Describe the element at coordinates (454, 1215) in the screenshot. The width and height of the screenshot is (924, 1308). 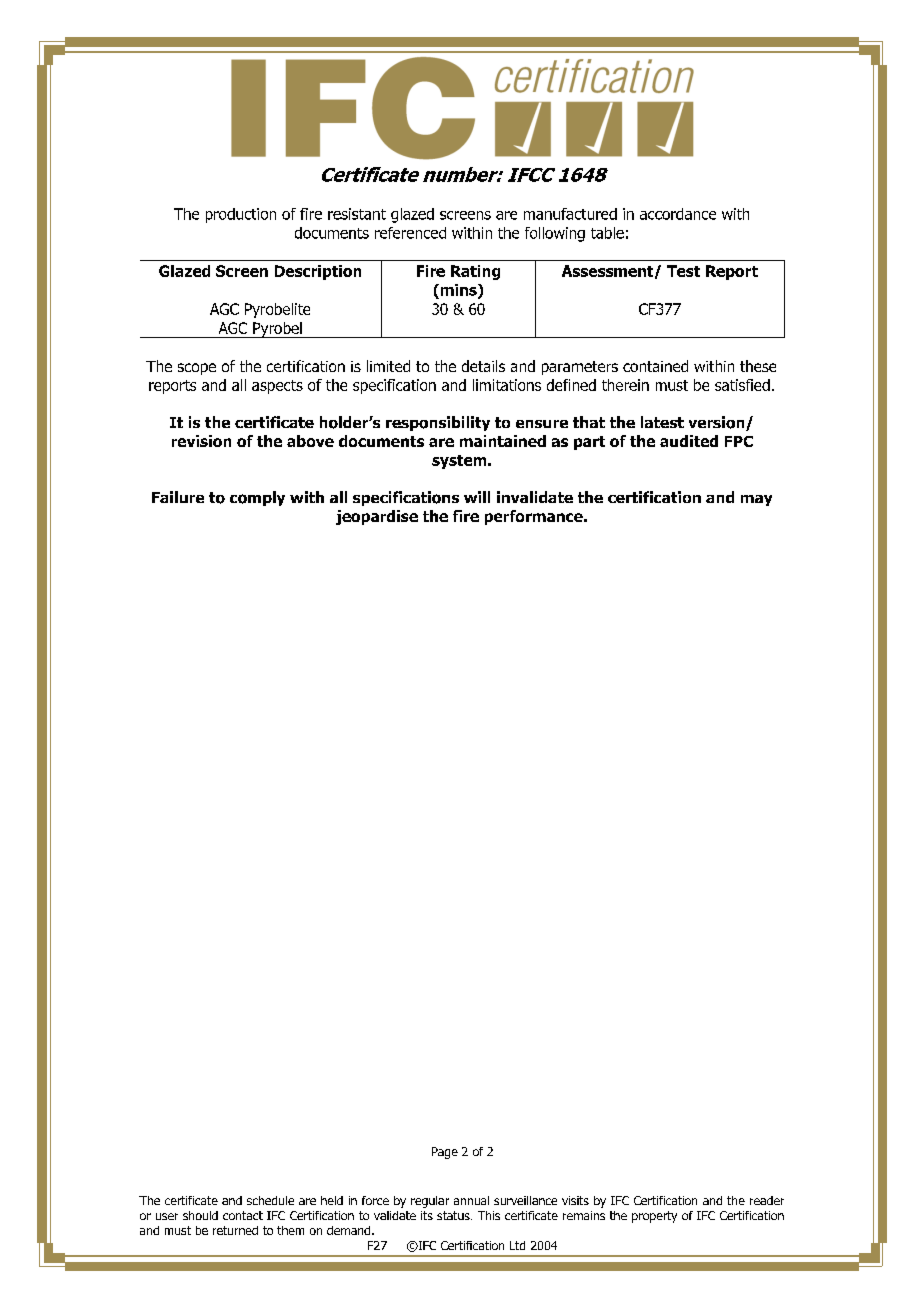
I see `status` at that location.
